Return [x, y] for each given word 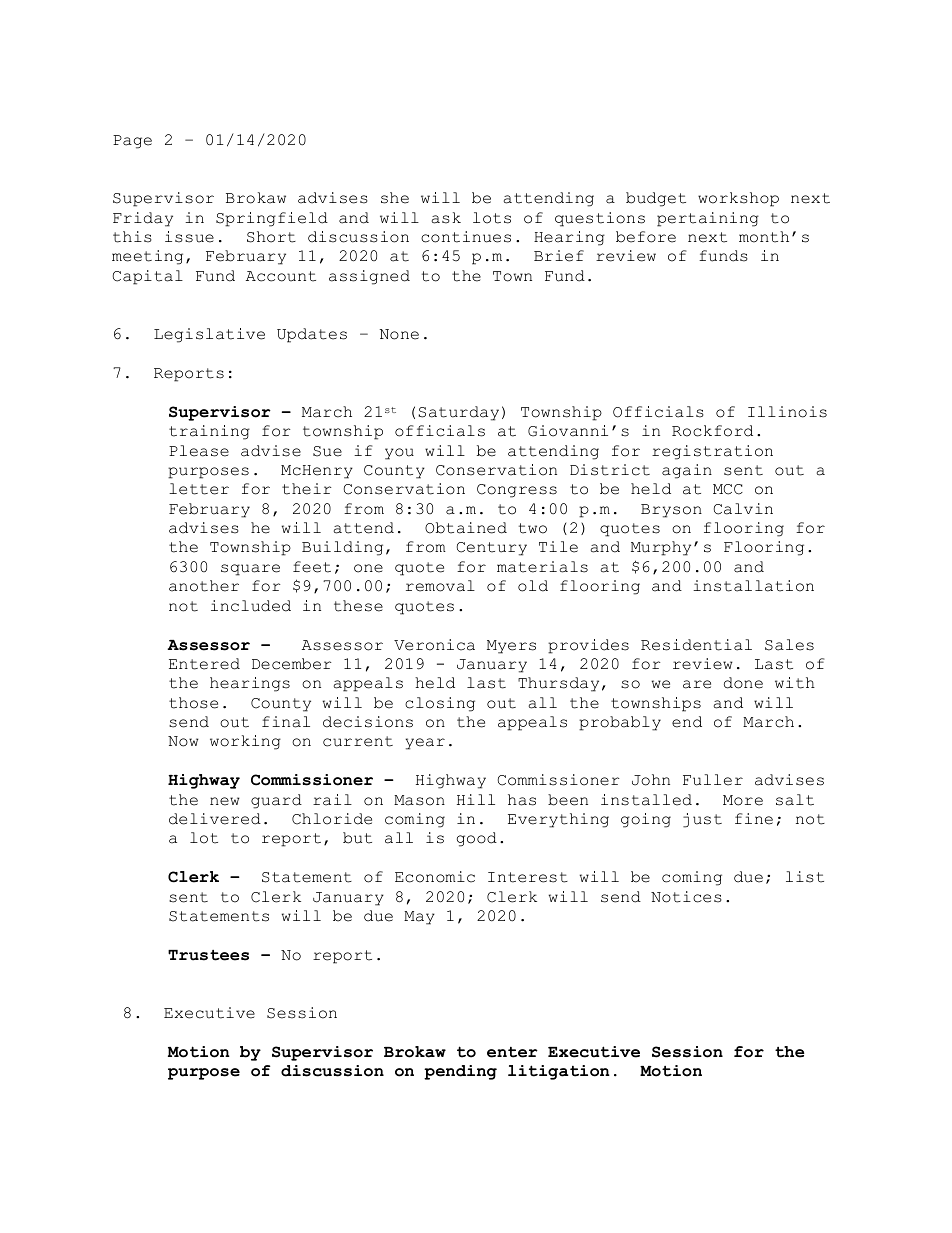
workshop [738, 199]
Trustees [208, 955]
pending [460, 1072]
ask [446, 218]
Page [132, 142]
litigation [559, 1072]
